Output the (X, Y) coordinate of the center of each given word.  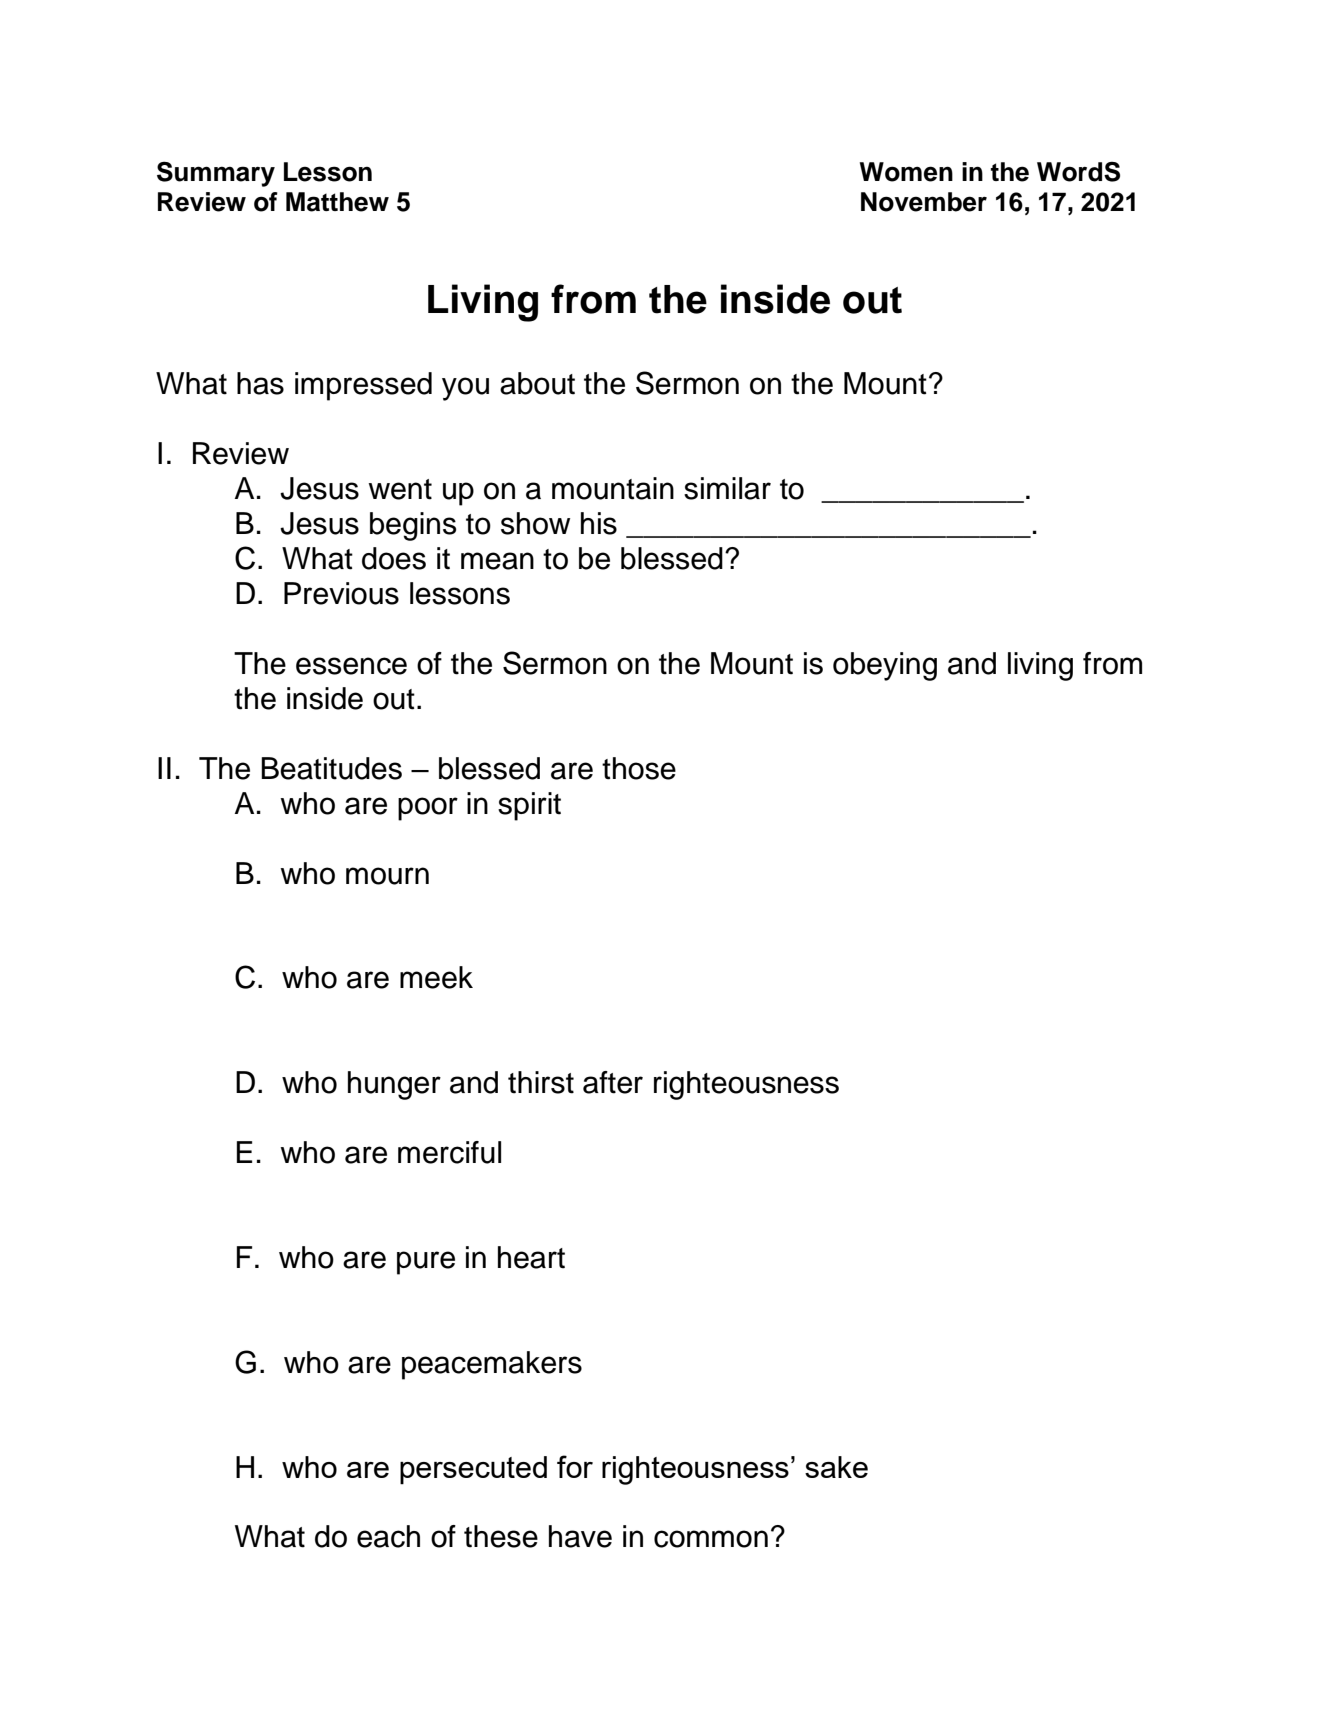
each (388, 1536)
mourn (387, 876)
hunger (394, 1085)
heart (531, 1257)
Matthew (337, 202)
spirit (529, 806)
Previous (341, 593)
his (599, 523)
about (537, 383)
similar (727, 488)
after (613, 1082)
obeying (885, 666)
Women (906, 172)
